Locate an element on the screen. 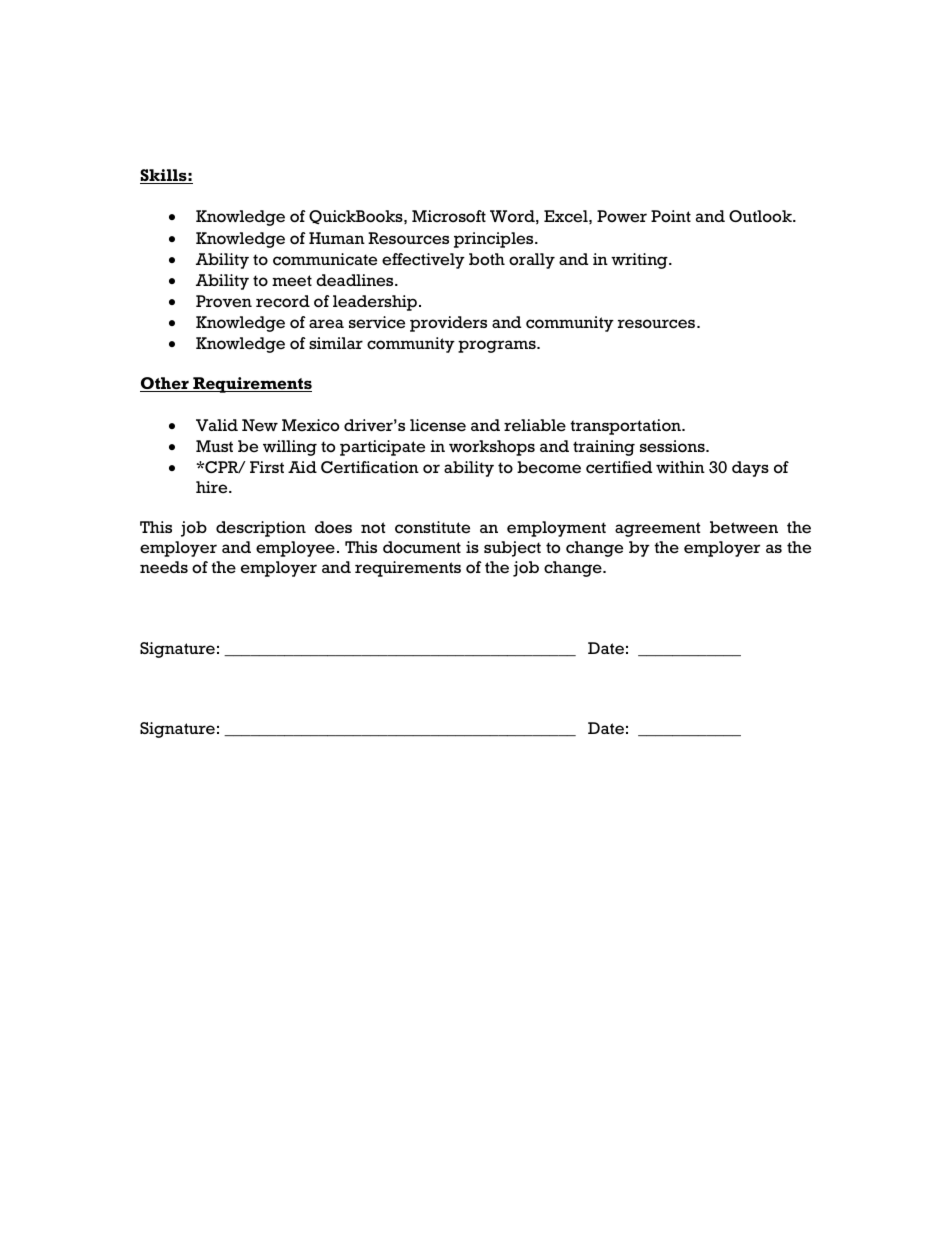 The width and height of the screenshot is (952, 1233). document is located at coordinates (422, 547).
